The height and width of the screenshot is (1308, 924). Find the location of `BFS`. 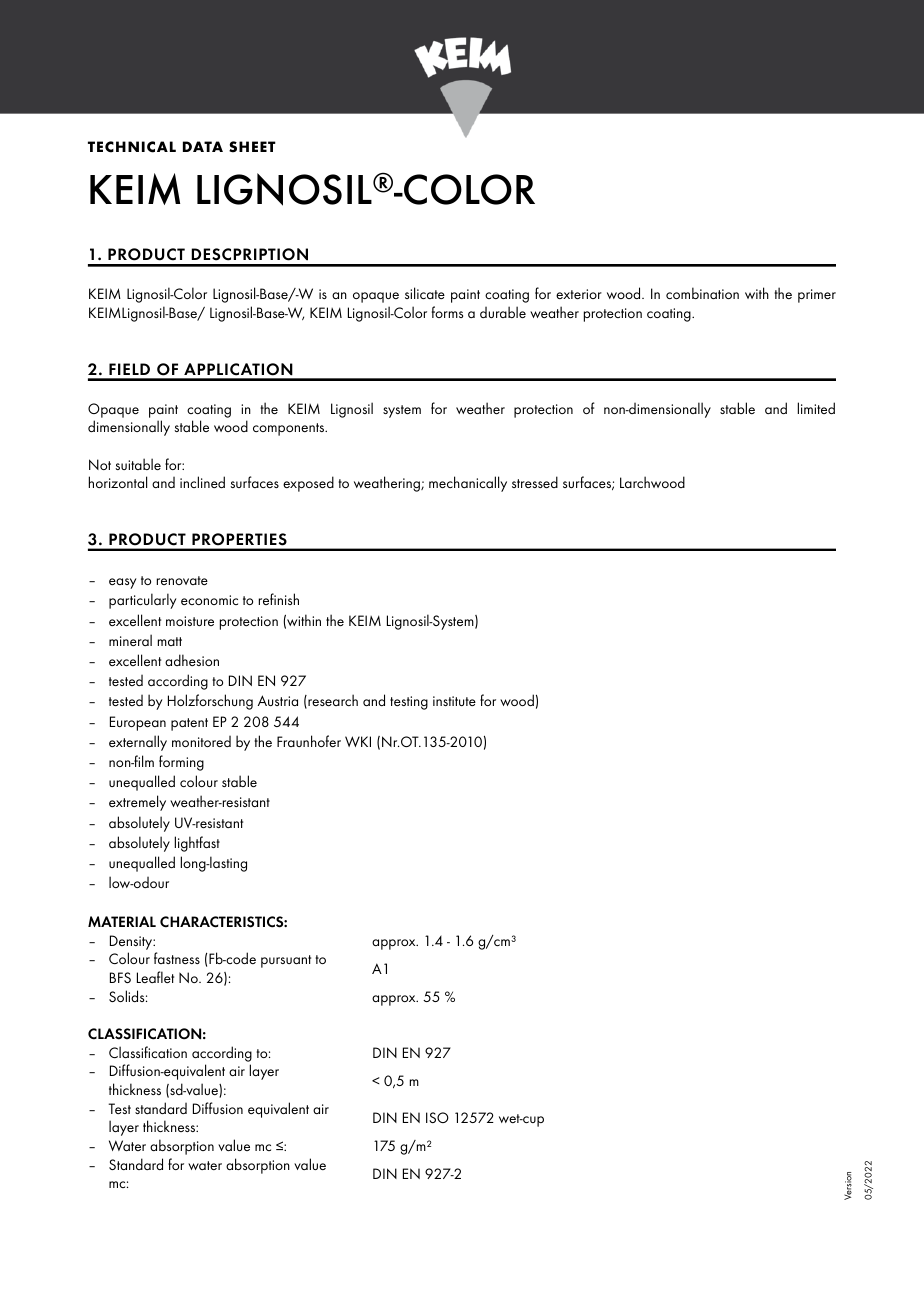

BFS is located at coordinates (120, 977).
